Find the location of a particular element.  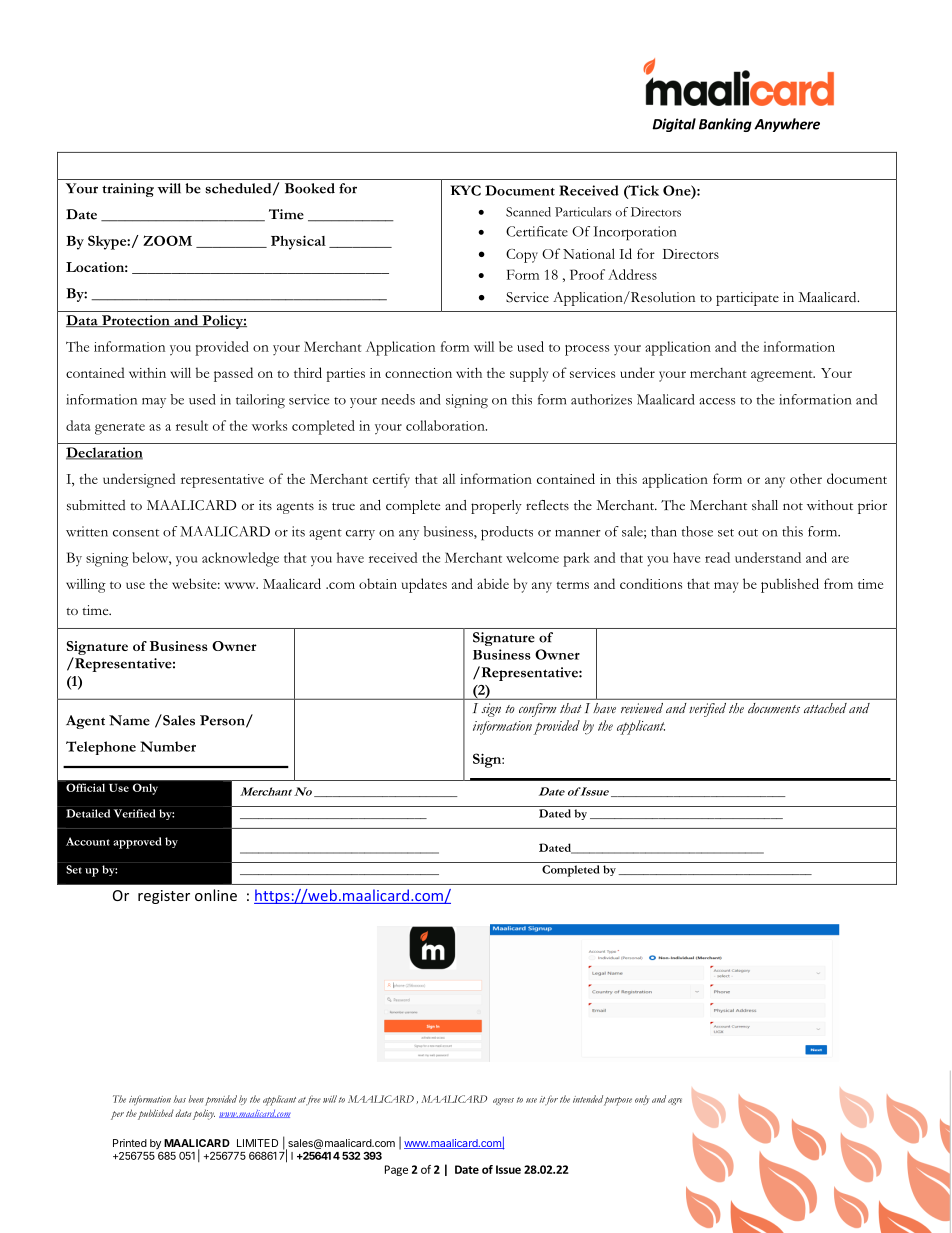

agreement is located at coordinates (783, 376).
